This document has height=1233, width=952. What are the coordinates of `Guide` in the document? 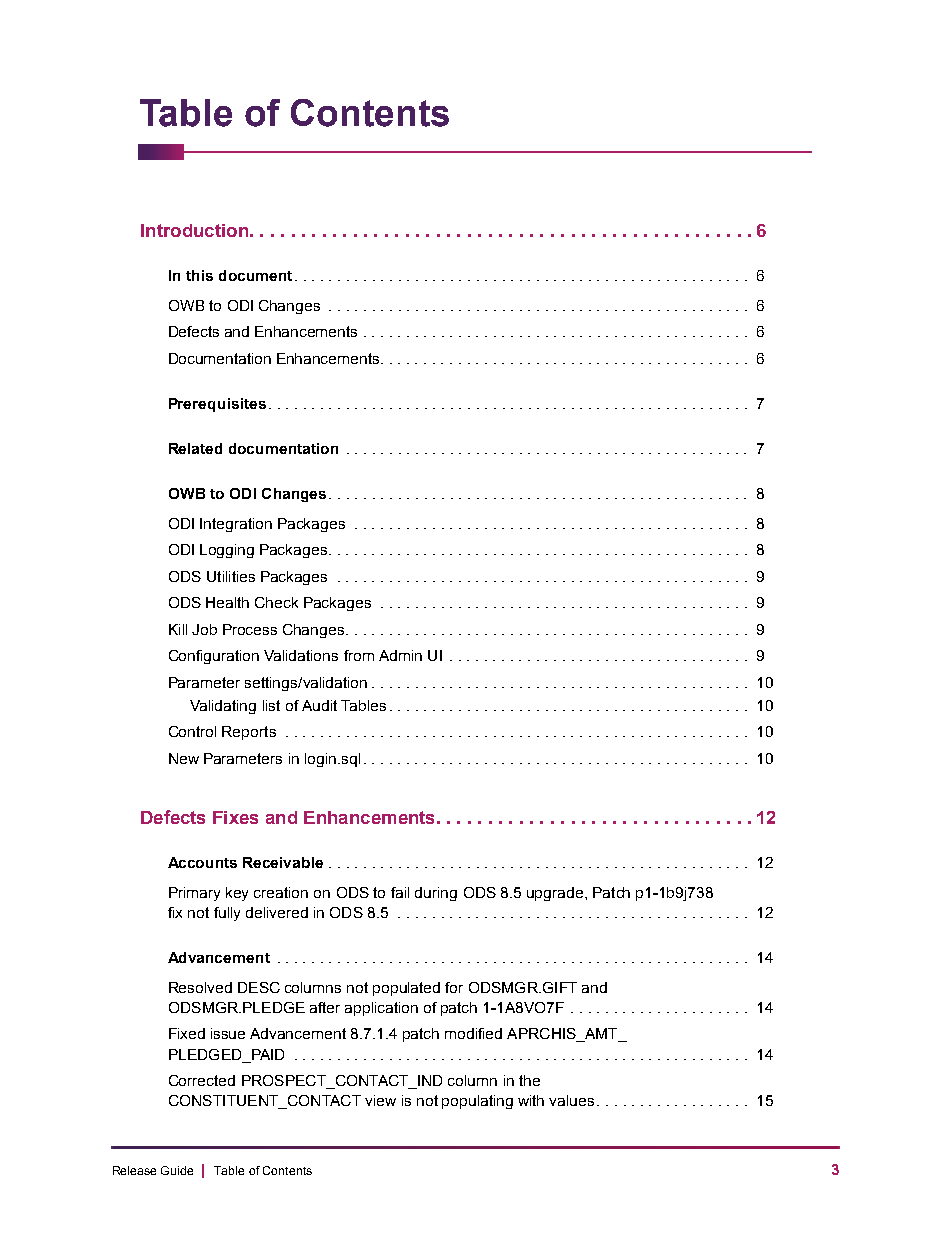 It's located at (177, 1170).
